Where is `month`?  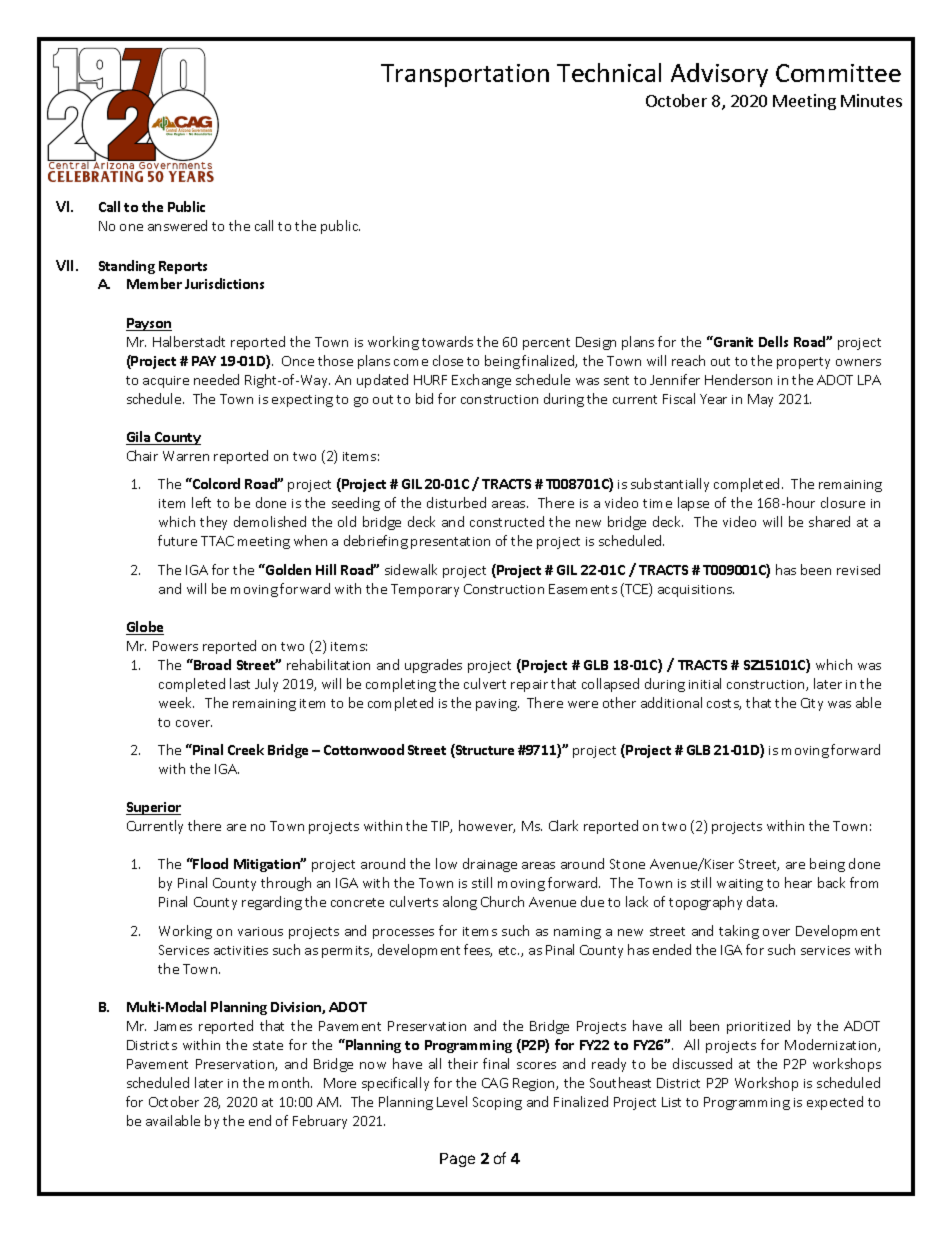
month is located at coordinates (290, 1082).
